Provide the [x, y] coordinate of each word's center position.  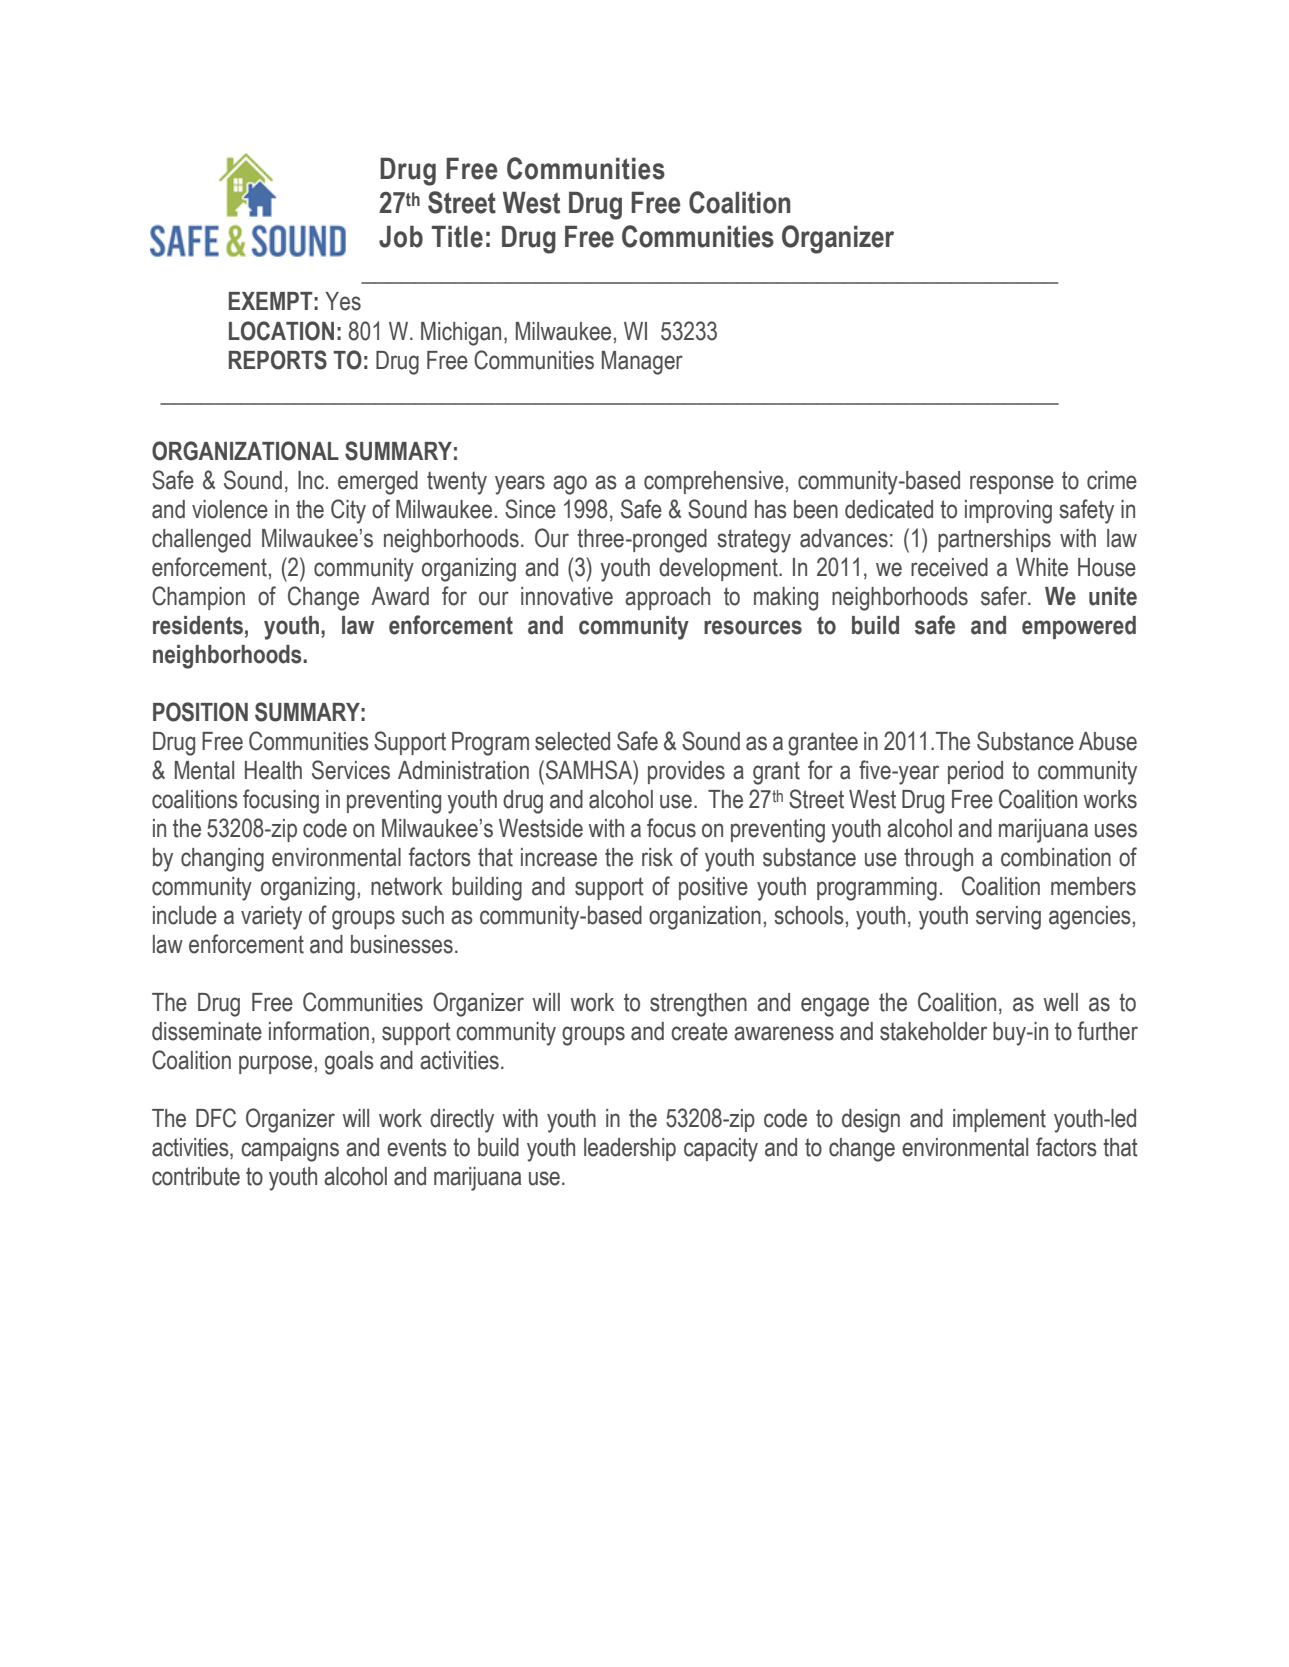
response [1012, 484]
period [975, 772]
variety [271, 918]
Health [273, 770]
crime [1112, 480]
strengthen [698, 1005]
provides [686, 772]
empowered [1079, 627]
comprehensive [714, 482]
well [1061, 1002]
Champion [198, 598]
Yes [343, 301]
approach [667, 598]
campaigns [290, 1150]
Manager [642, 363]
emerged [378, 483]
